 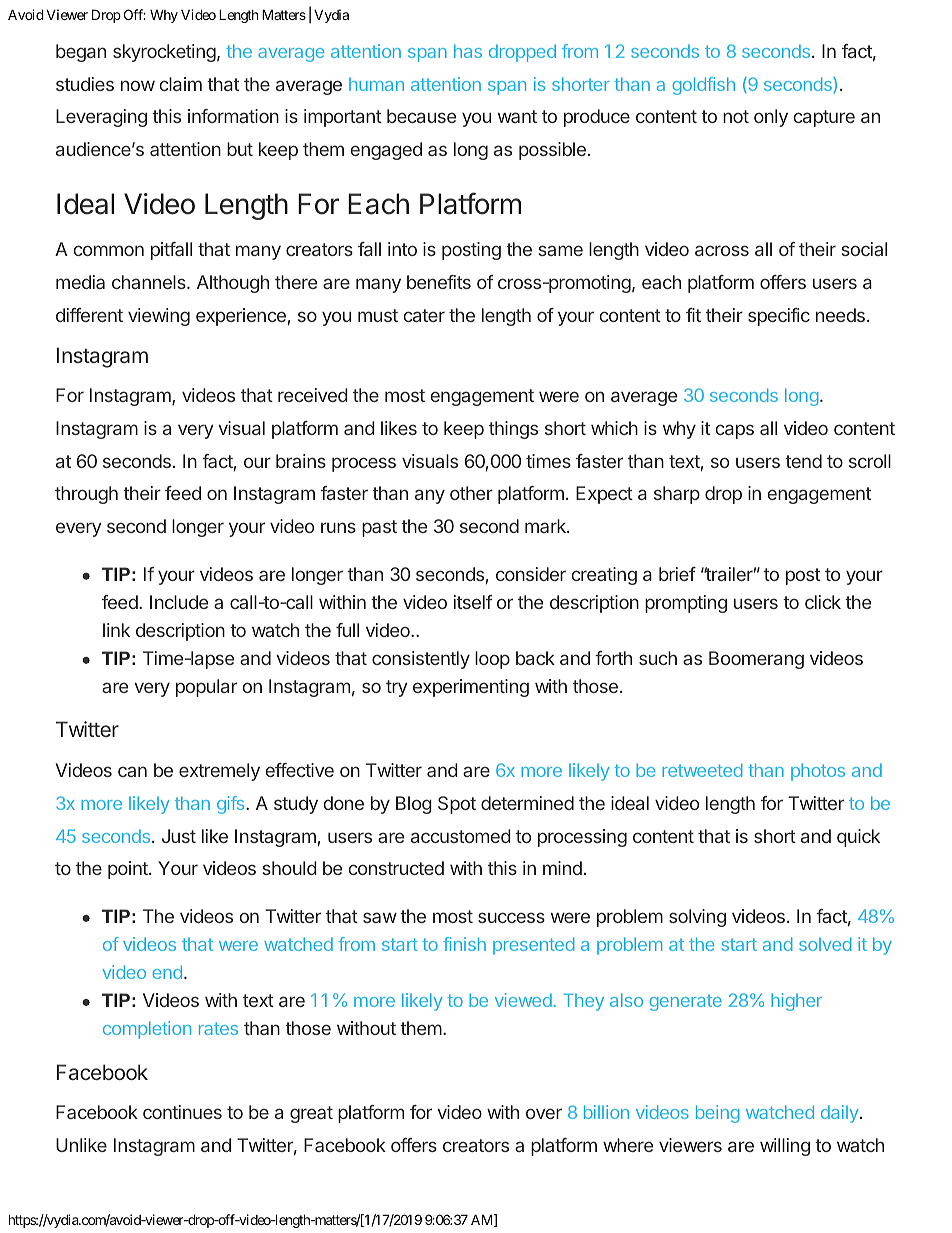 What do you see at coordinates (823, 602) in the screenshot?
I see `click` at bounding box center [823, 602].
